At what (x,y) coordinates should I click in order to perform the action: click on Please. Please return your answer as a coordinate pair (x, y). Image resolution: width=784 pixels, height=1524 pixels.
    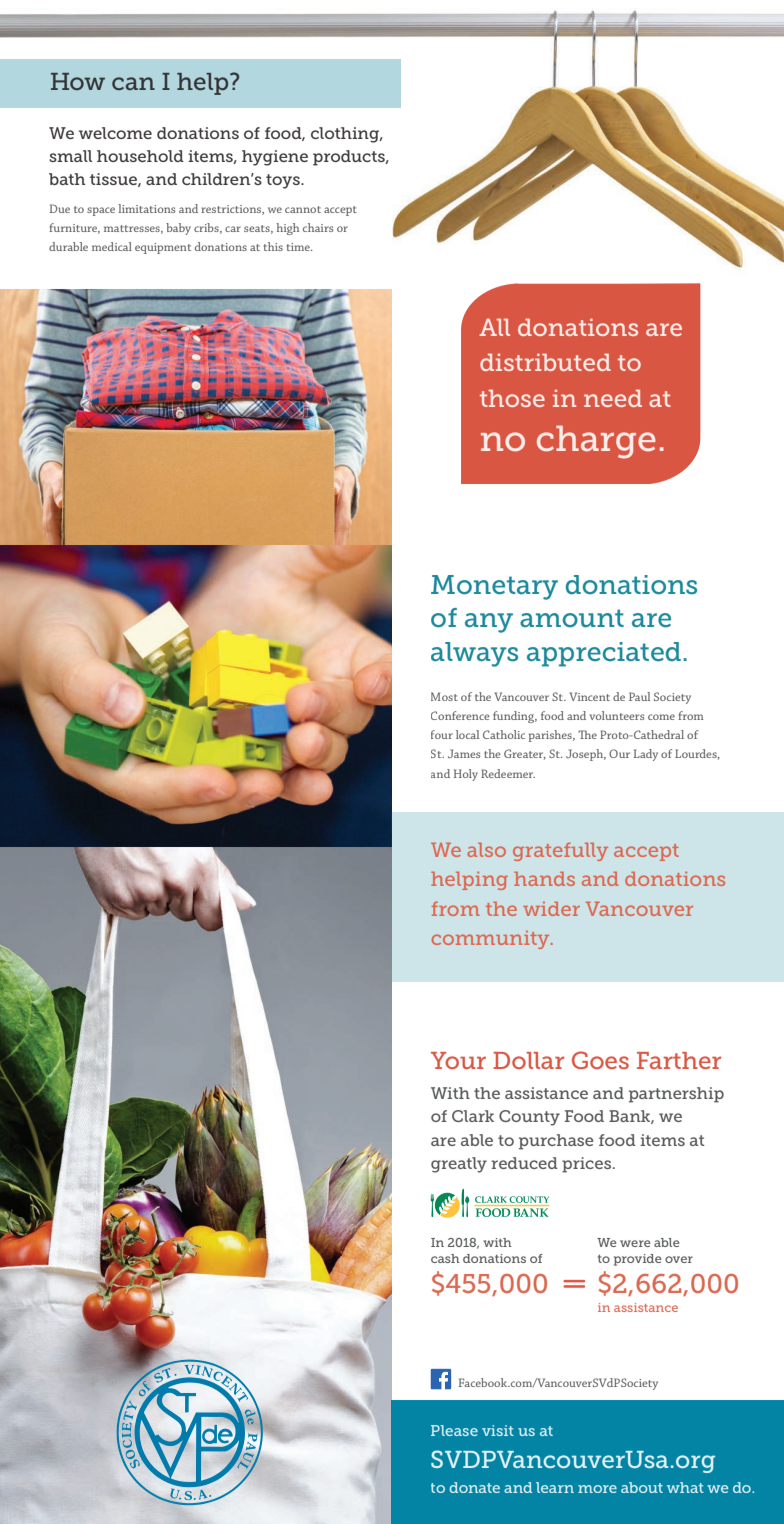
    Looking at the image, I should click on (454, 1430).
